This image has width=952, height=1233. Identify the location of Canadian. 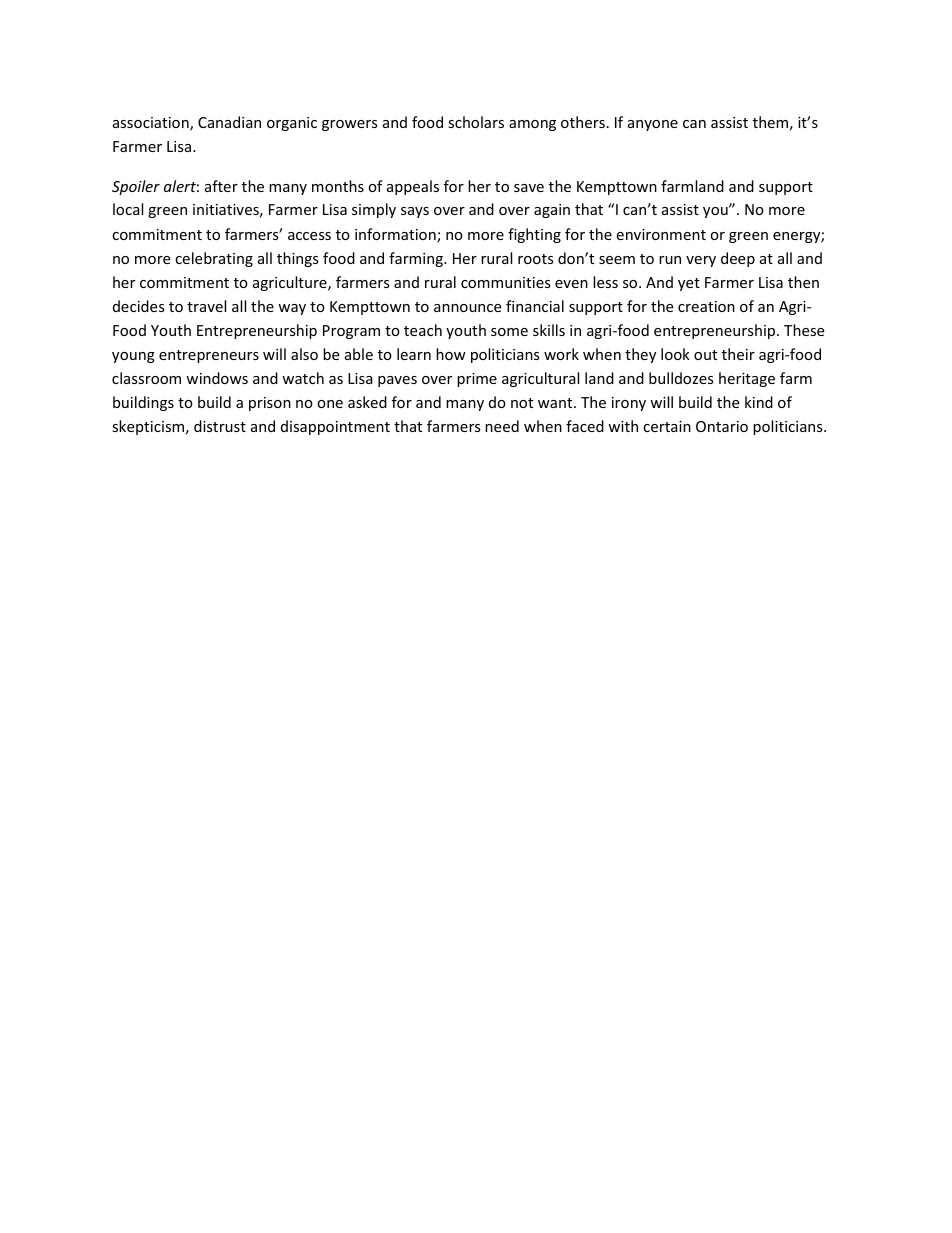
(229, 122).
